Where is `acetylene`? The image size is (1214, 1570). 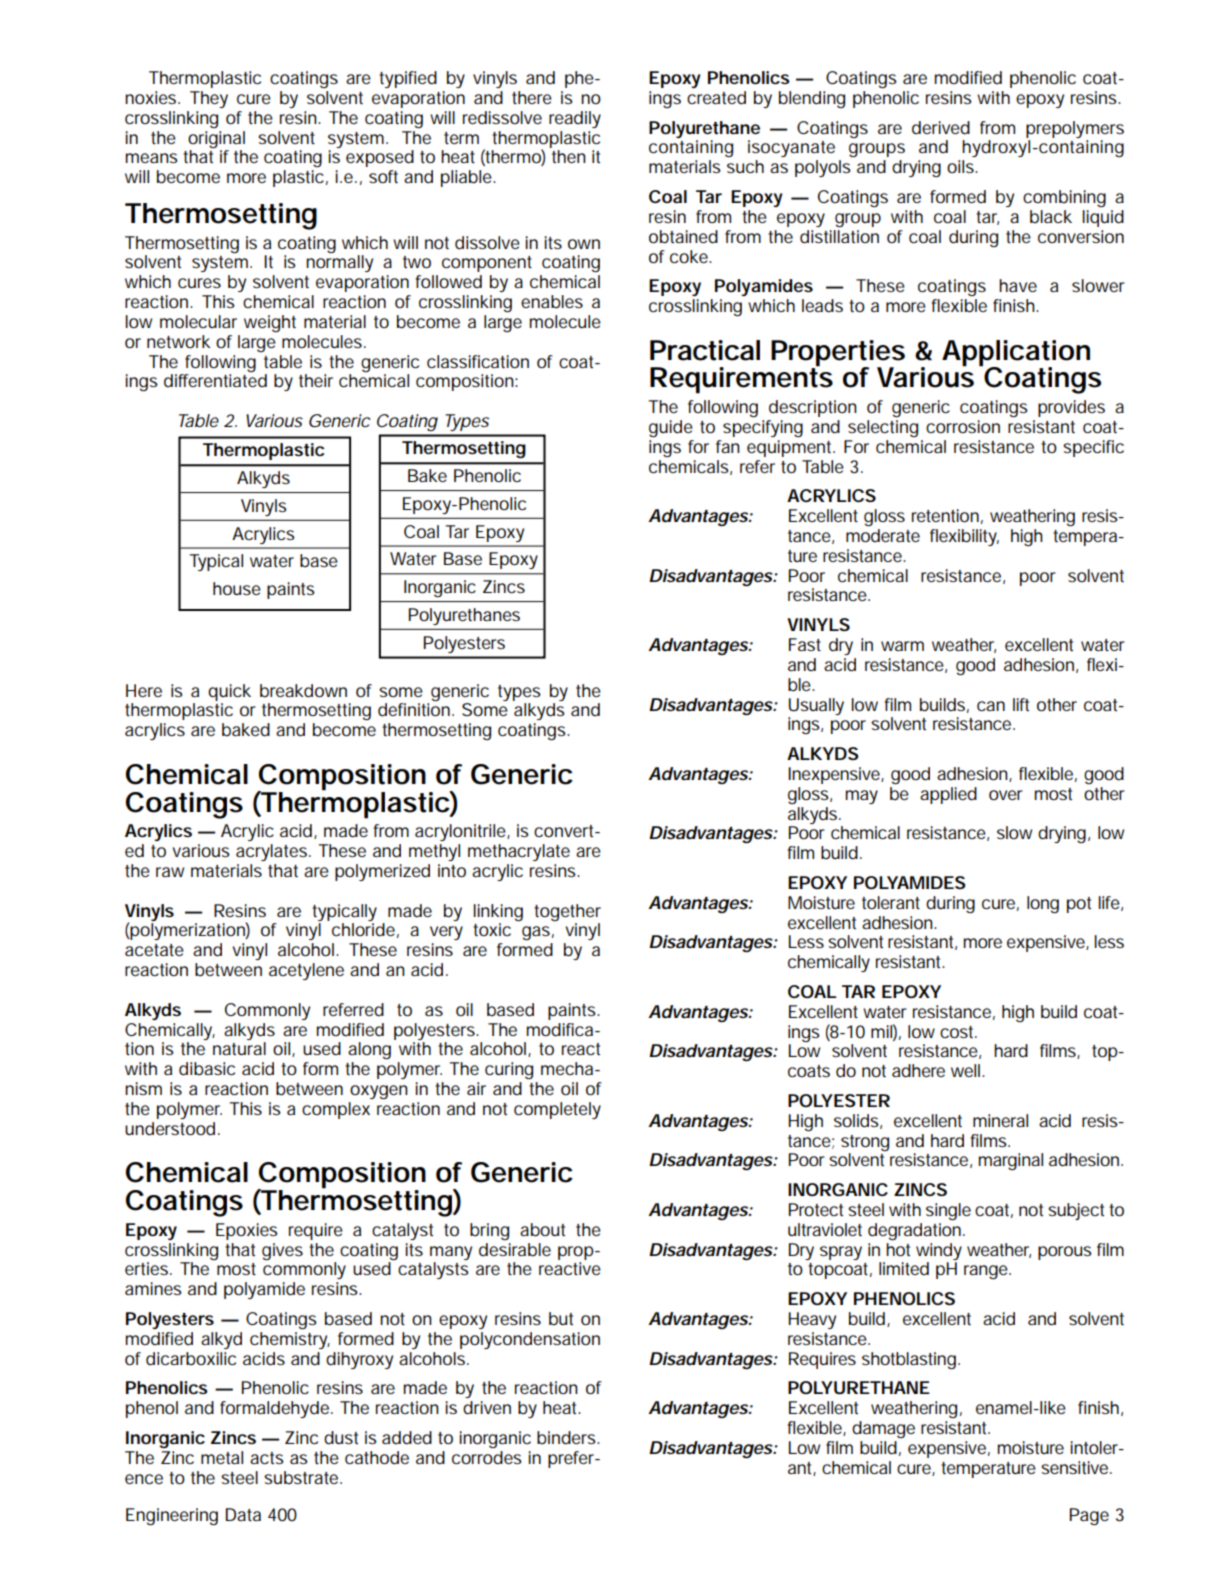 acetylene is located at coordinates (306, 971).
